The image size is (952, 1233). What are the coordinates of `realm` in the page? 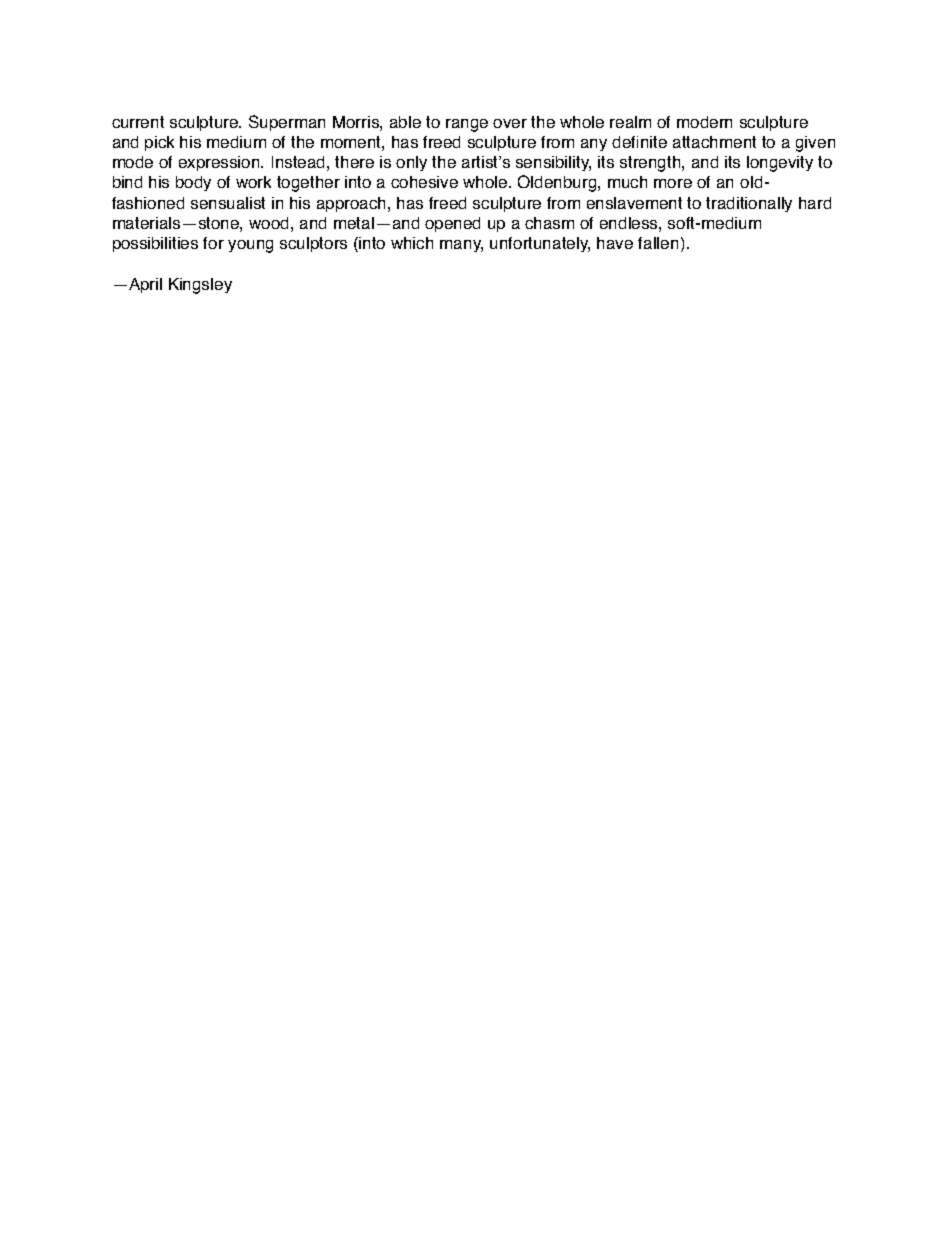 It's located at (630, 122).
